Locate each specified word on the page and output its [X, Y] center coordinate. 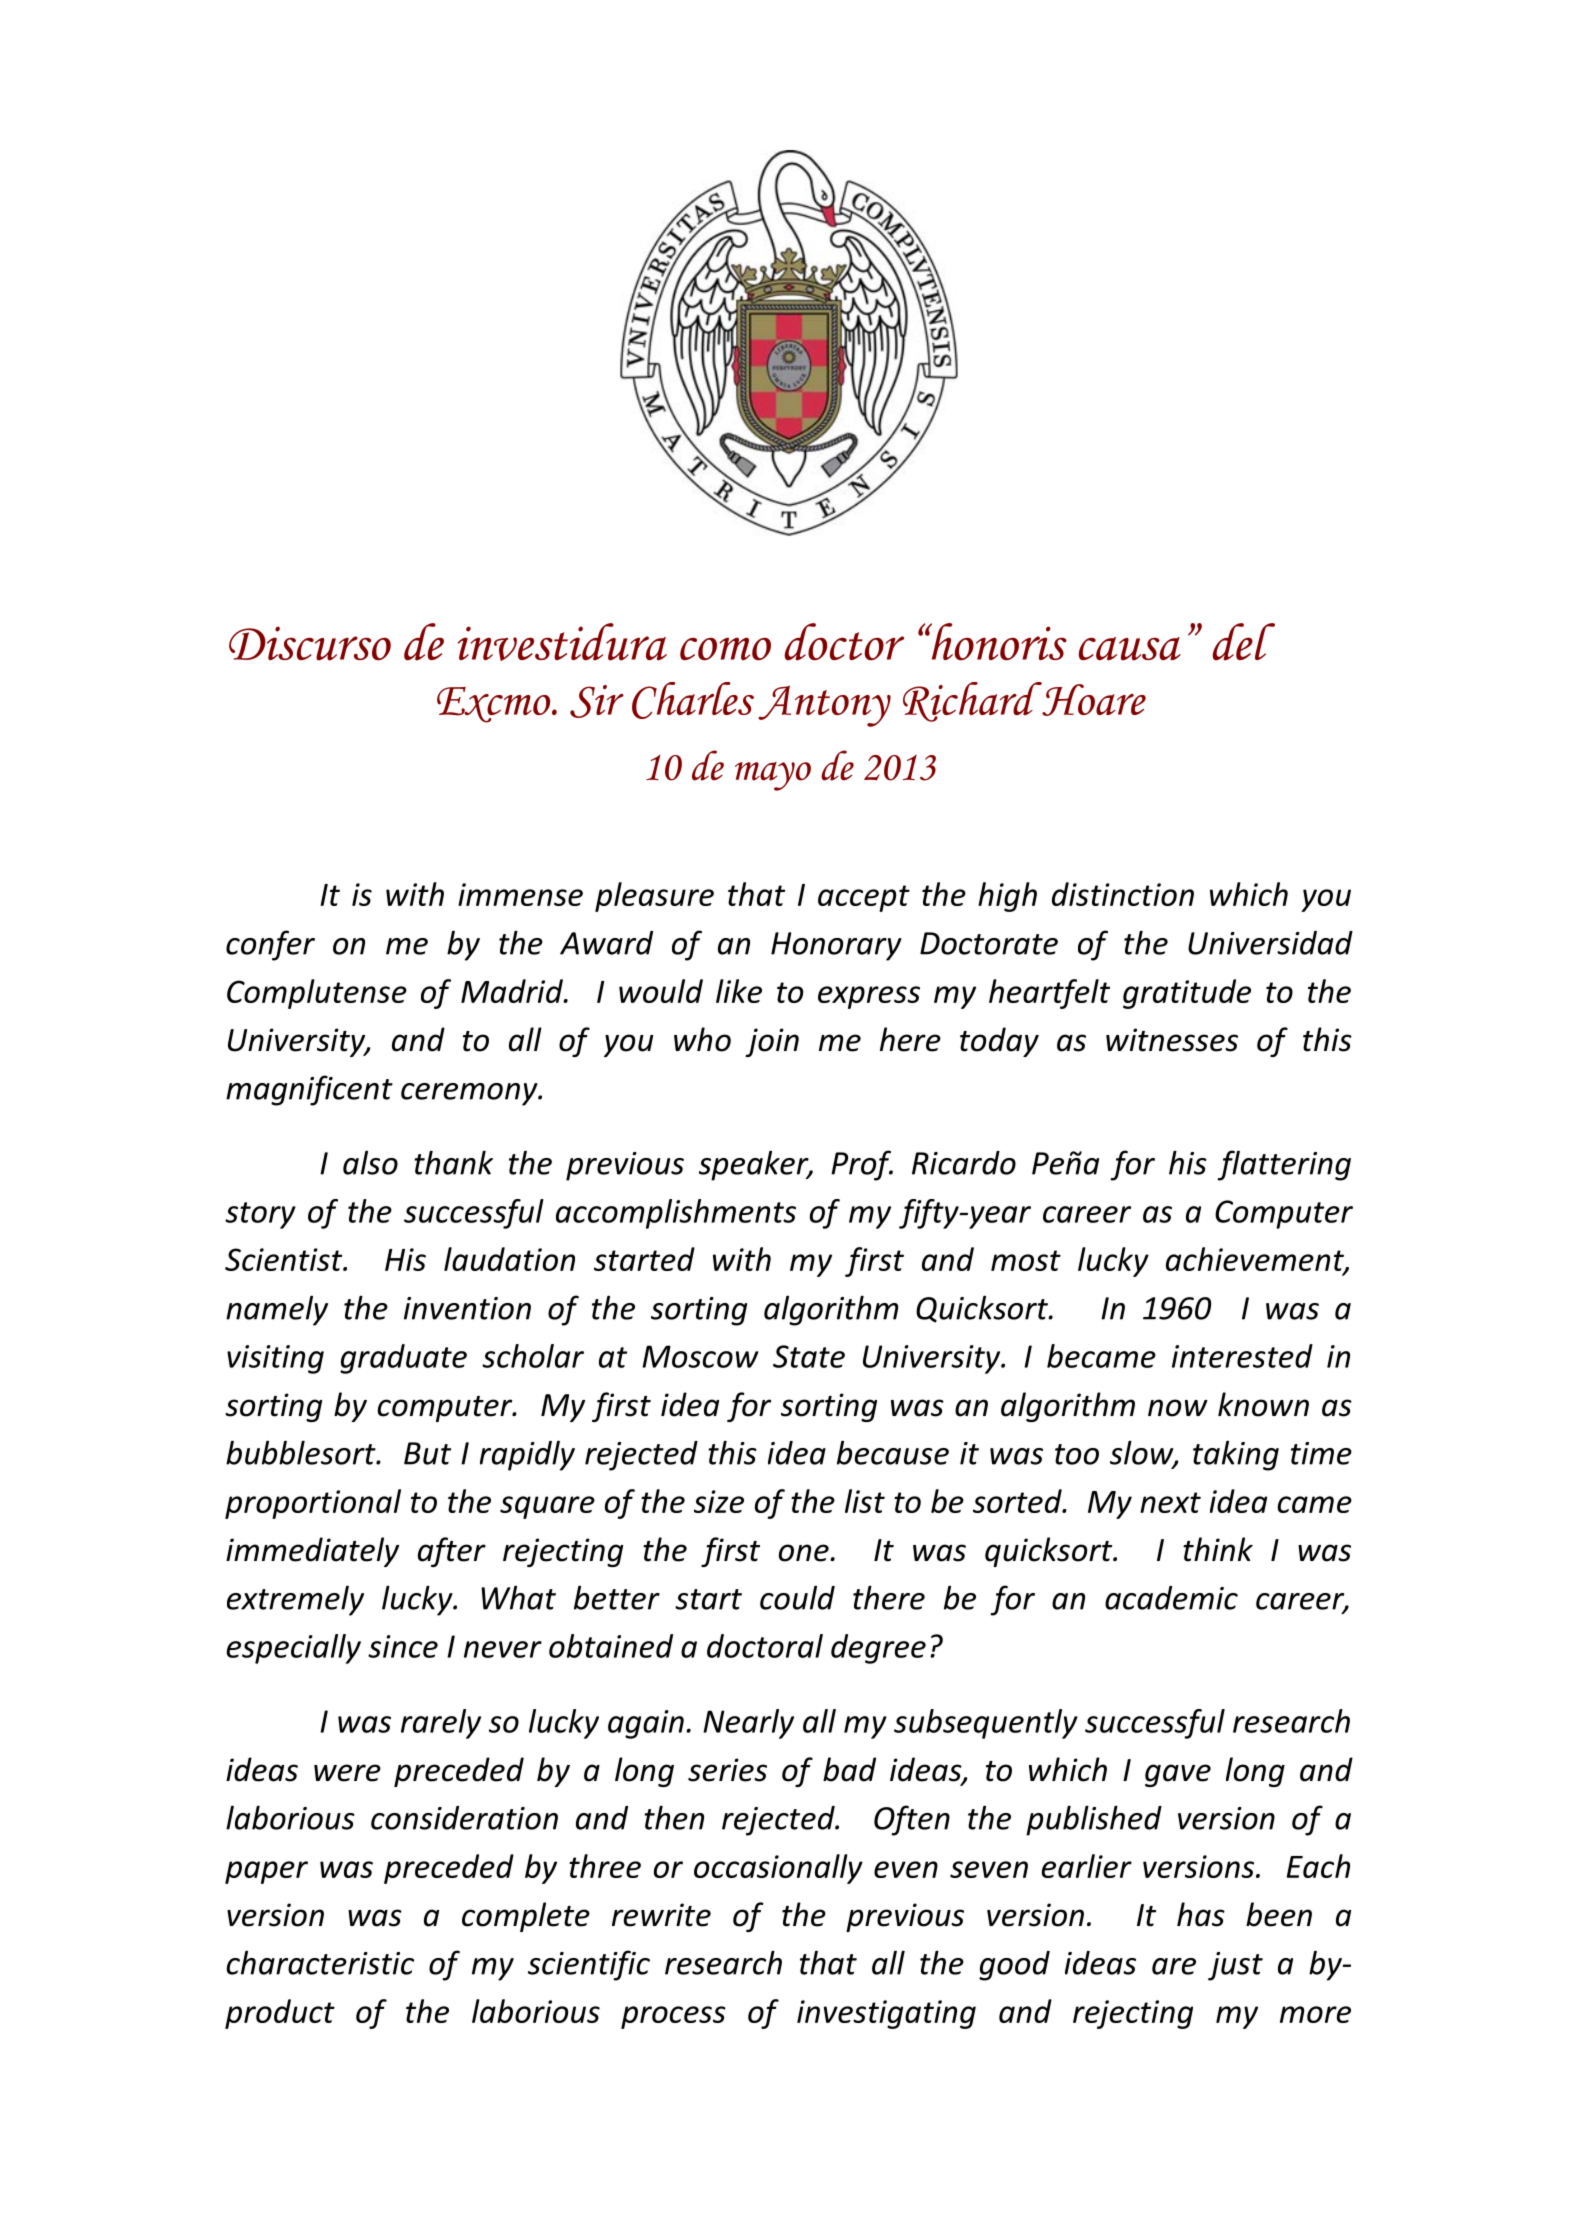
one [805, 1553]
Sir [597, 701]
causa [1130, 649]
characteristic [320, 1962]
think [1218, 1549]
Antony [824, 706]
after [452, 1552]
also [370, 1162]
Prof [862, 1165]
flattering [1284, 1165]
